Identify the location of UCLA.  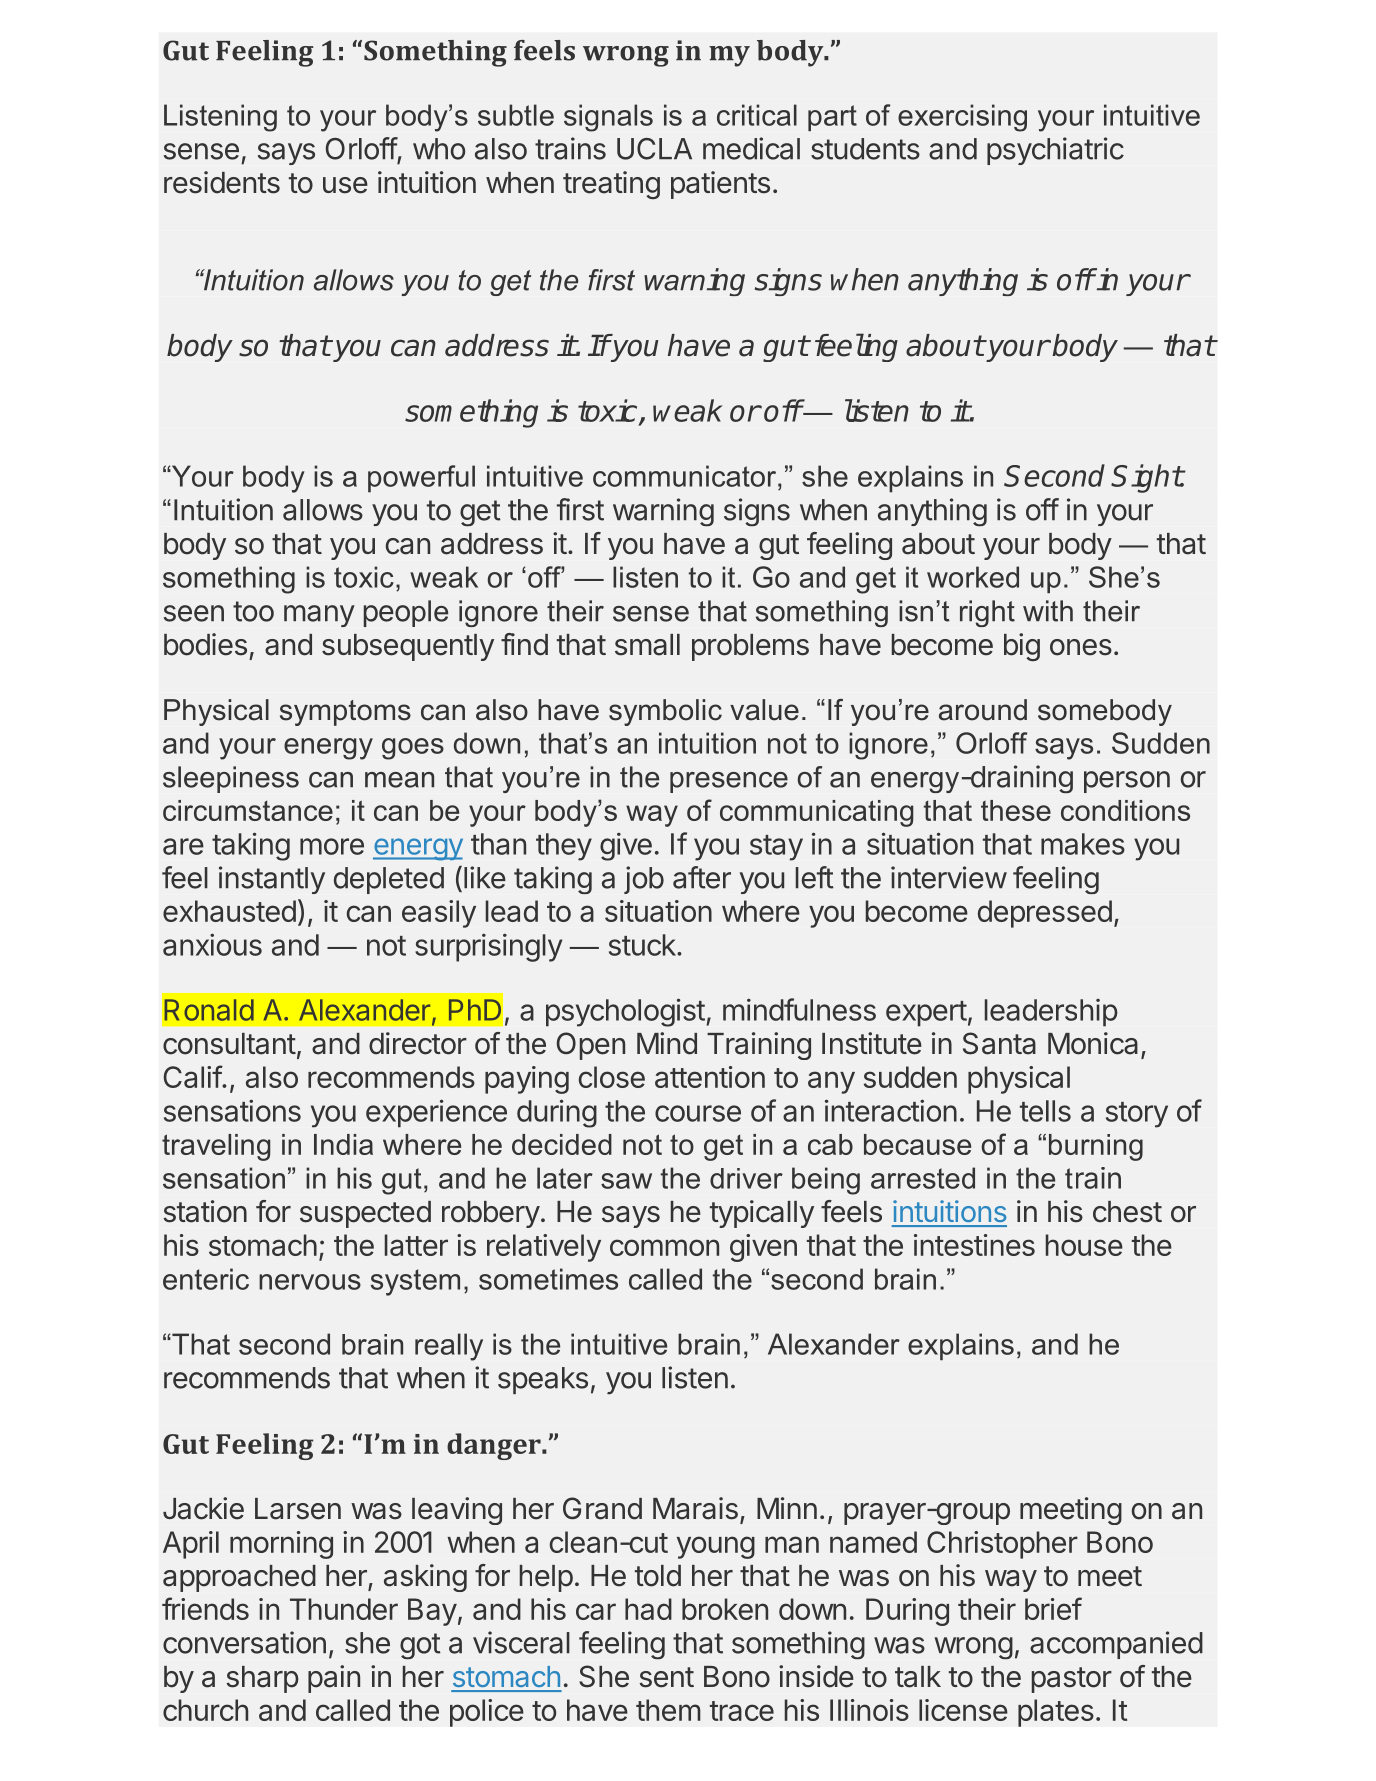
(654, 149).
